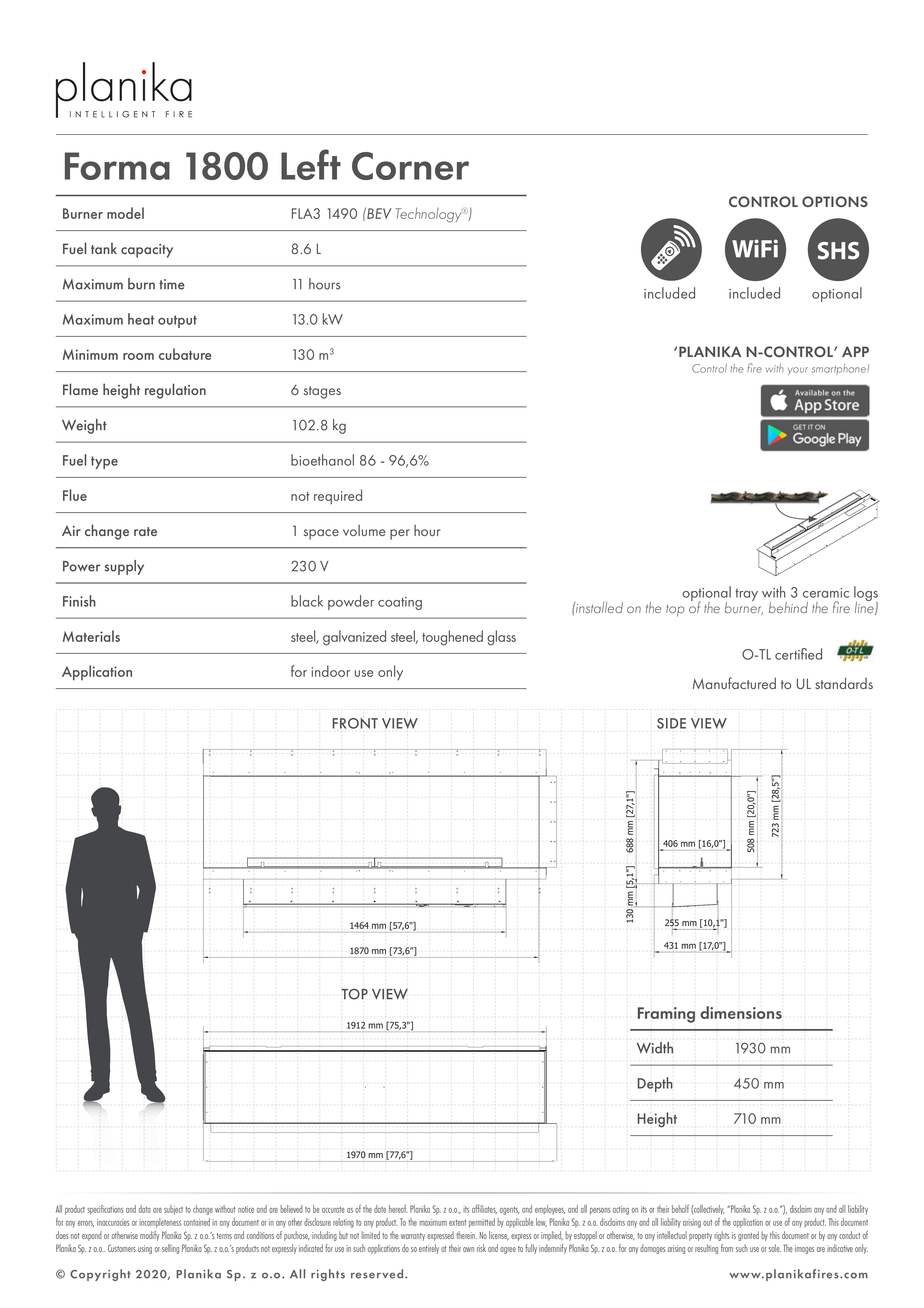  Describe the element at coordinates (91, 636) in the page. I see `Materials` at that location.
